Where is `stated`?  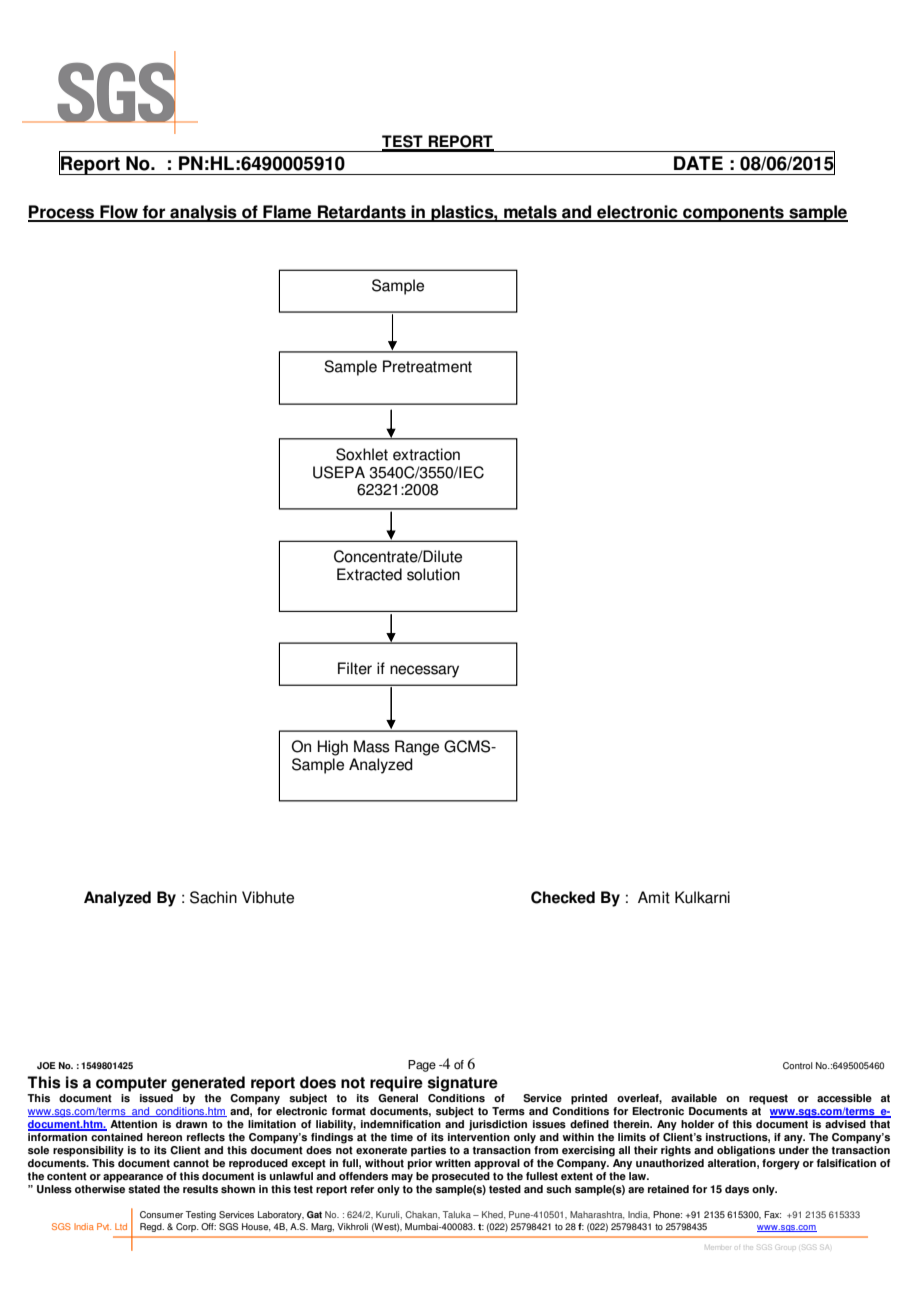
stated is located at coordinates (144, 1189).
